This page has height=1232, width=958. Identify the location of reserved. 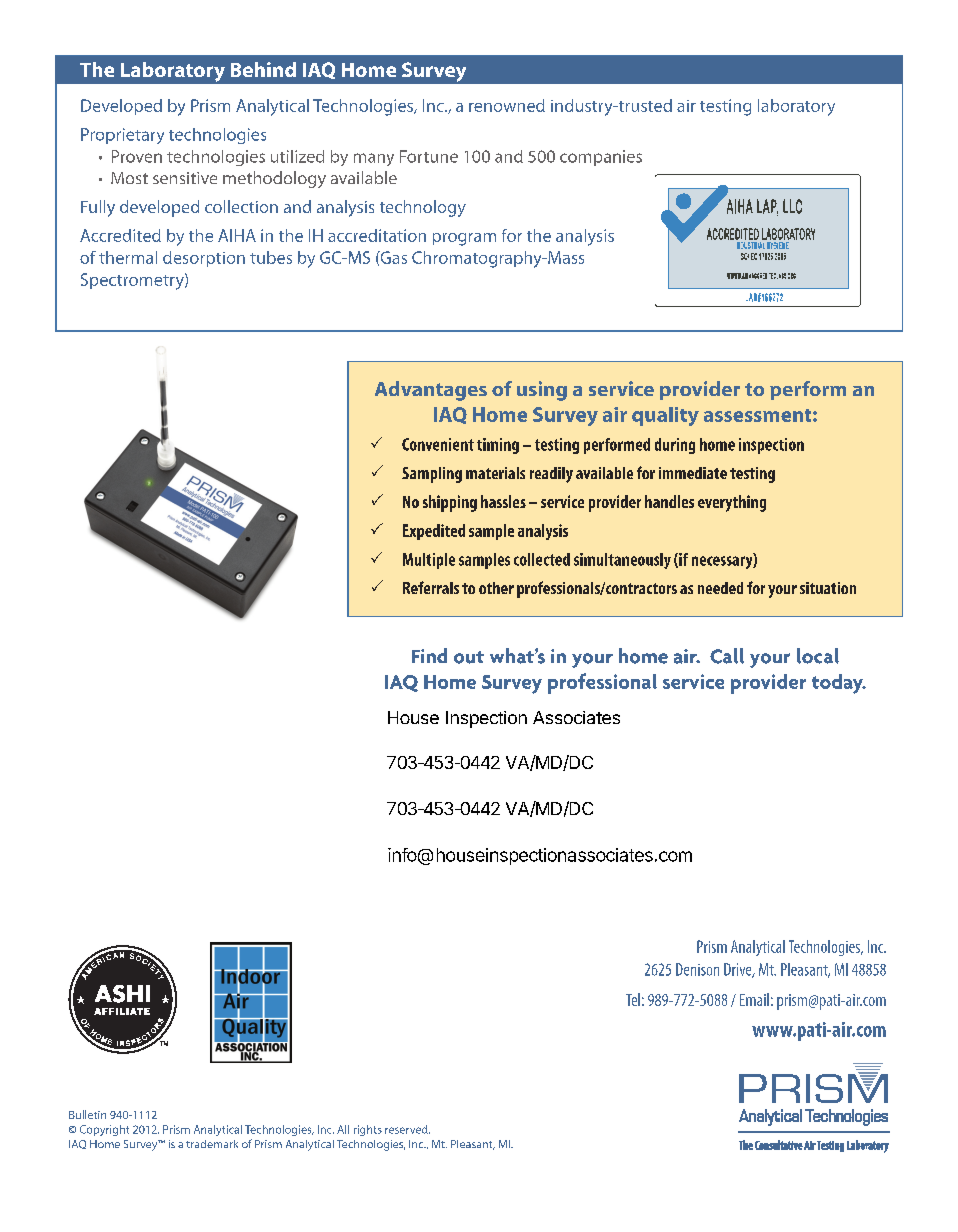
(407, 1129).
